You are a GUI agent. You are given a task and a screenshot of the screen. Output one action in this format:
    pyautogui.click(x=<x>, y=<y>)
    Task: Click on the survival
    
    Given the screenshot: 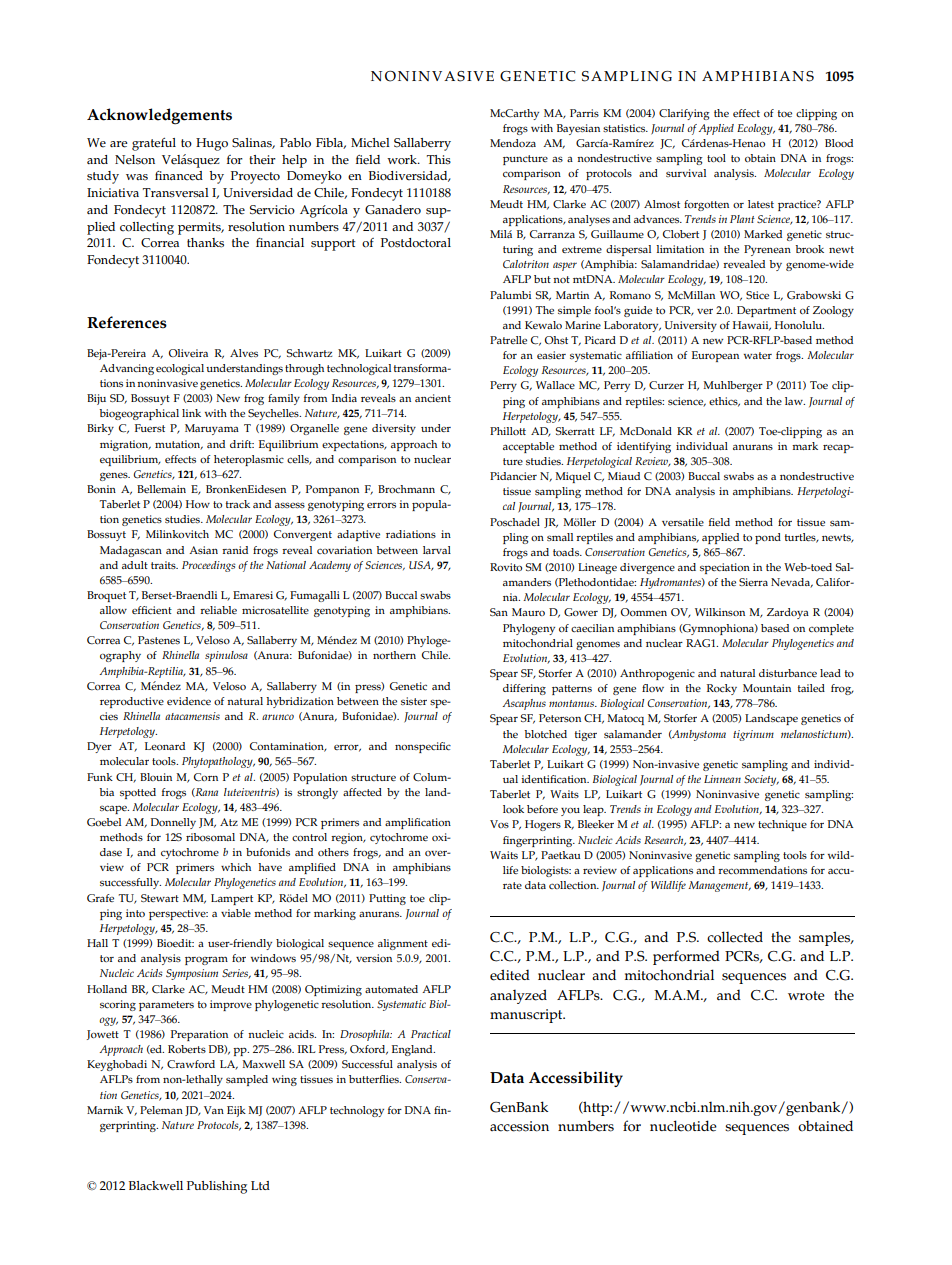 What is the action you would take?
    pyautogui.click(x=686, y=173)
